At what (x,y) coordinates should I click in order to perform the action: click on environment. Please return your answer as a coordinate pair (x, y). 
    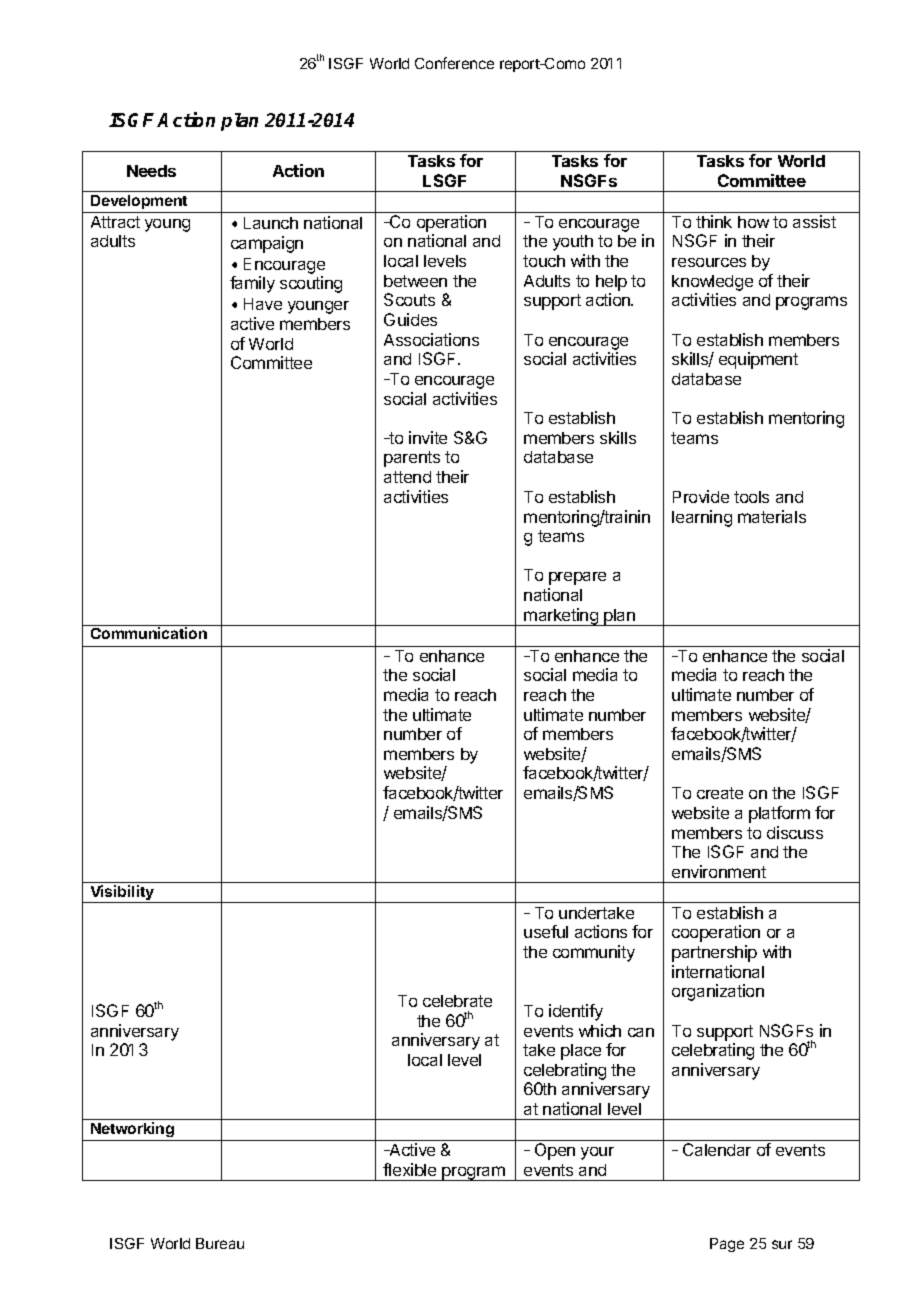
    Looking at the image, I should click on (719, 871).
